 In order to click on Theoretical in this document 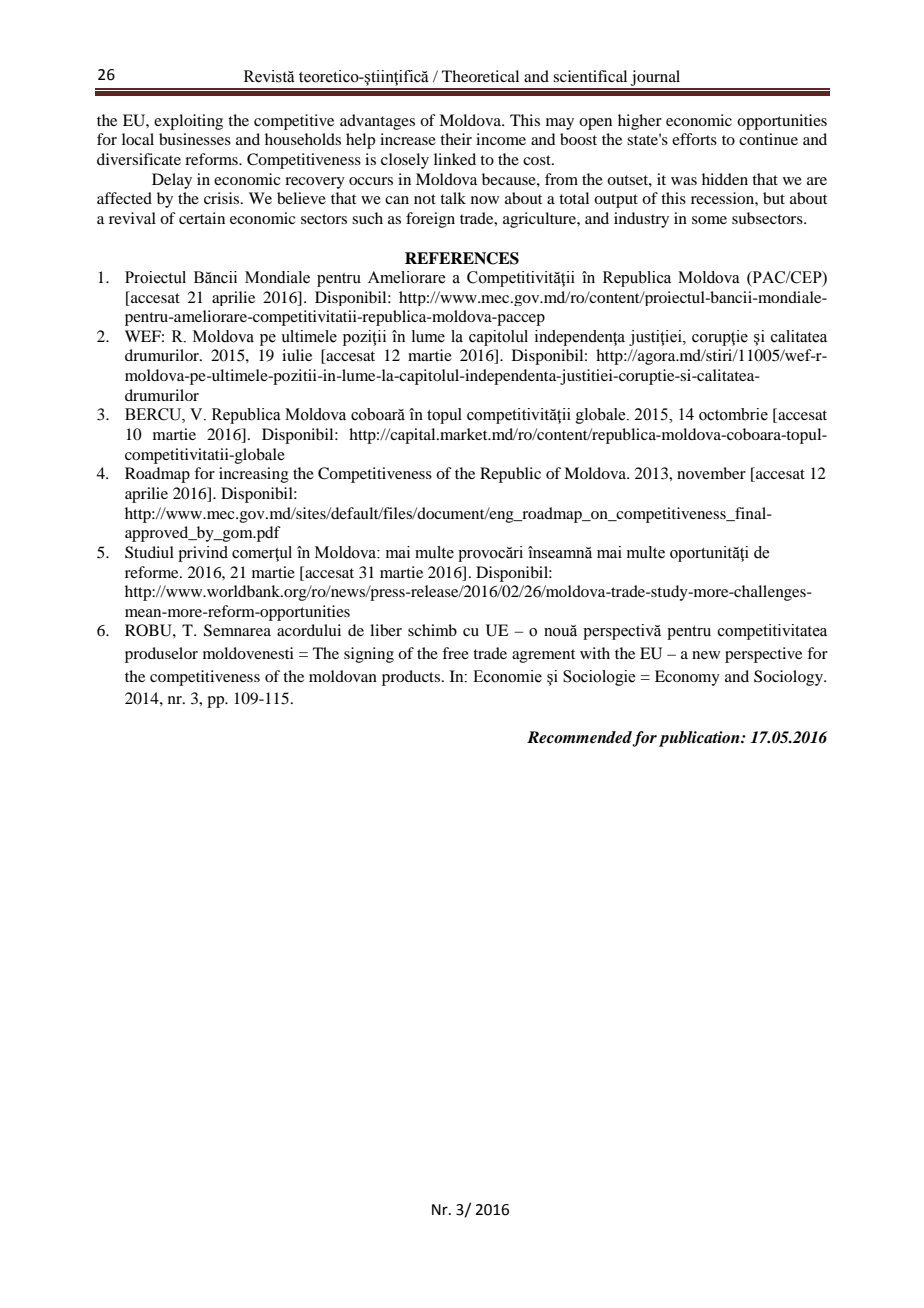, I will do `click(480, 76)`.
